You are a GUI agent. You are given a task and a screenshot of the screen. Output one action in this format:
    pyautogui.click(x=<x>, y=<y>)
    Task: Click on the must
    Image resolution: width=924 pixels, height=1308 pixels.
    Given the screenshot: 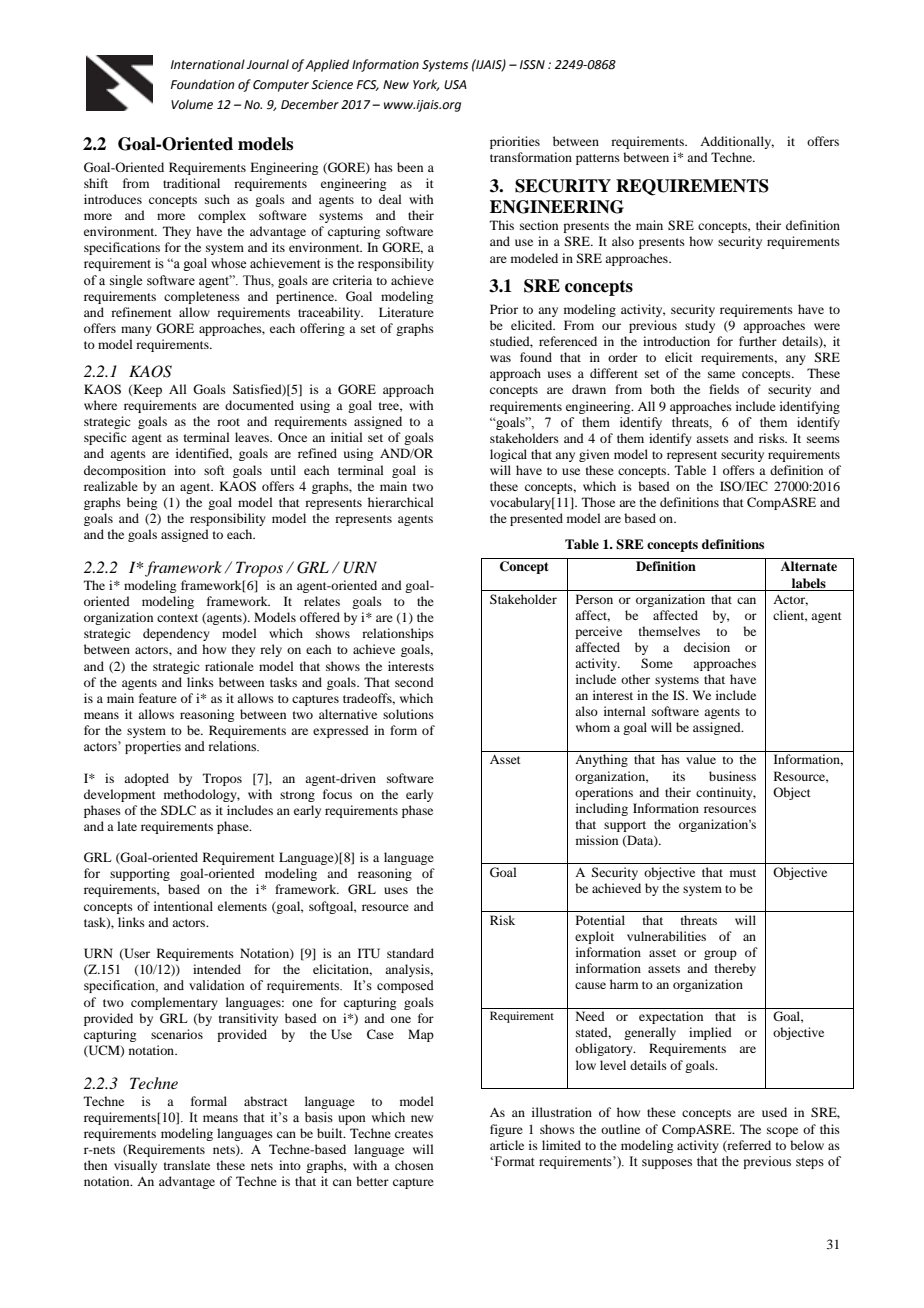 What is the action you would take?
    pyautogui.click(x=743, y=873)
